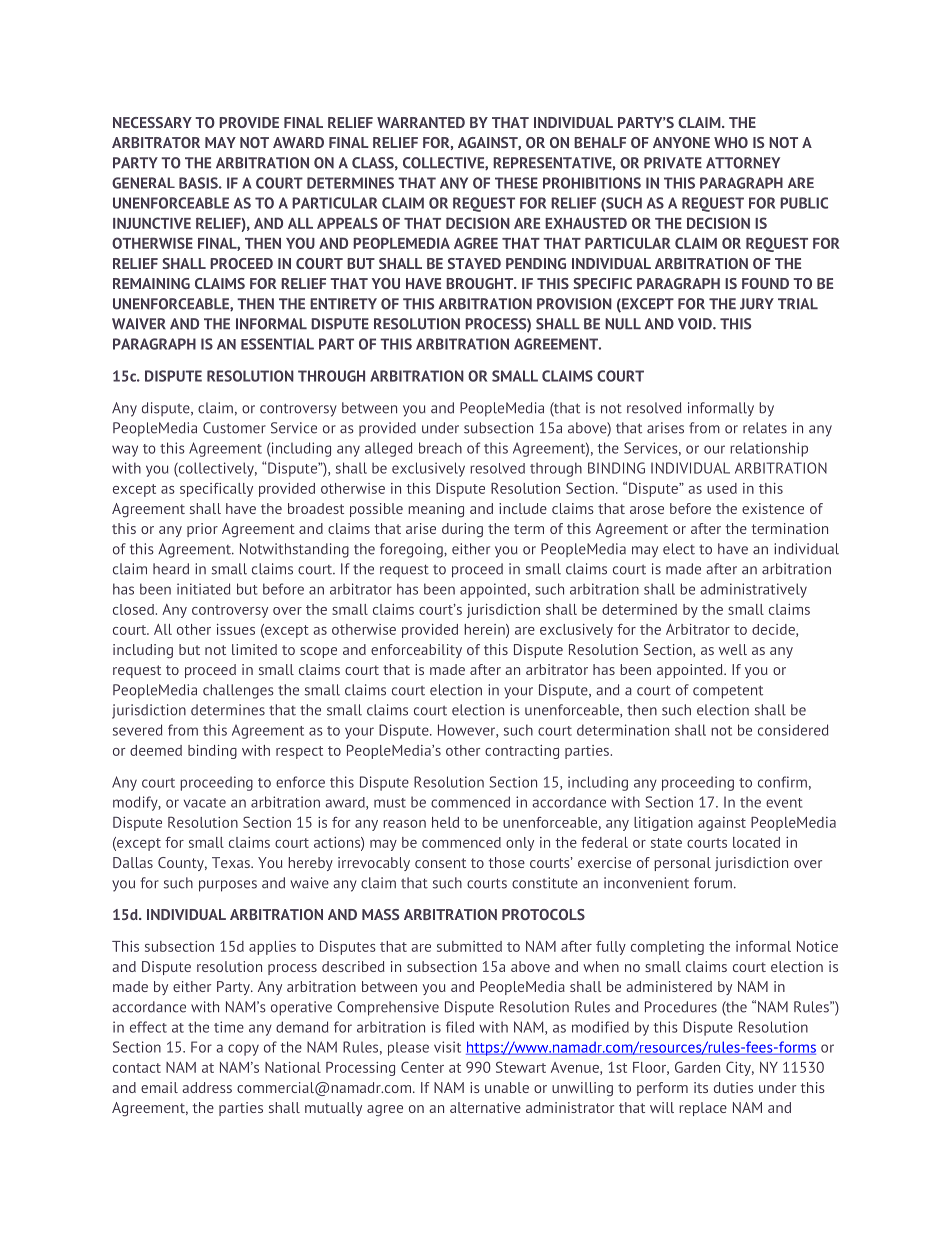 This screenshot has width=952, height=1233. Describe the element at coordinates (440, 448) in the screenshot. I see `breach` at that location.
